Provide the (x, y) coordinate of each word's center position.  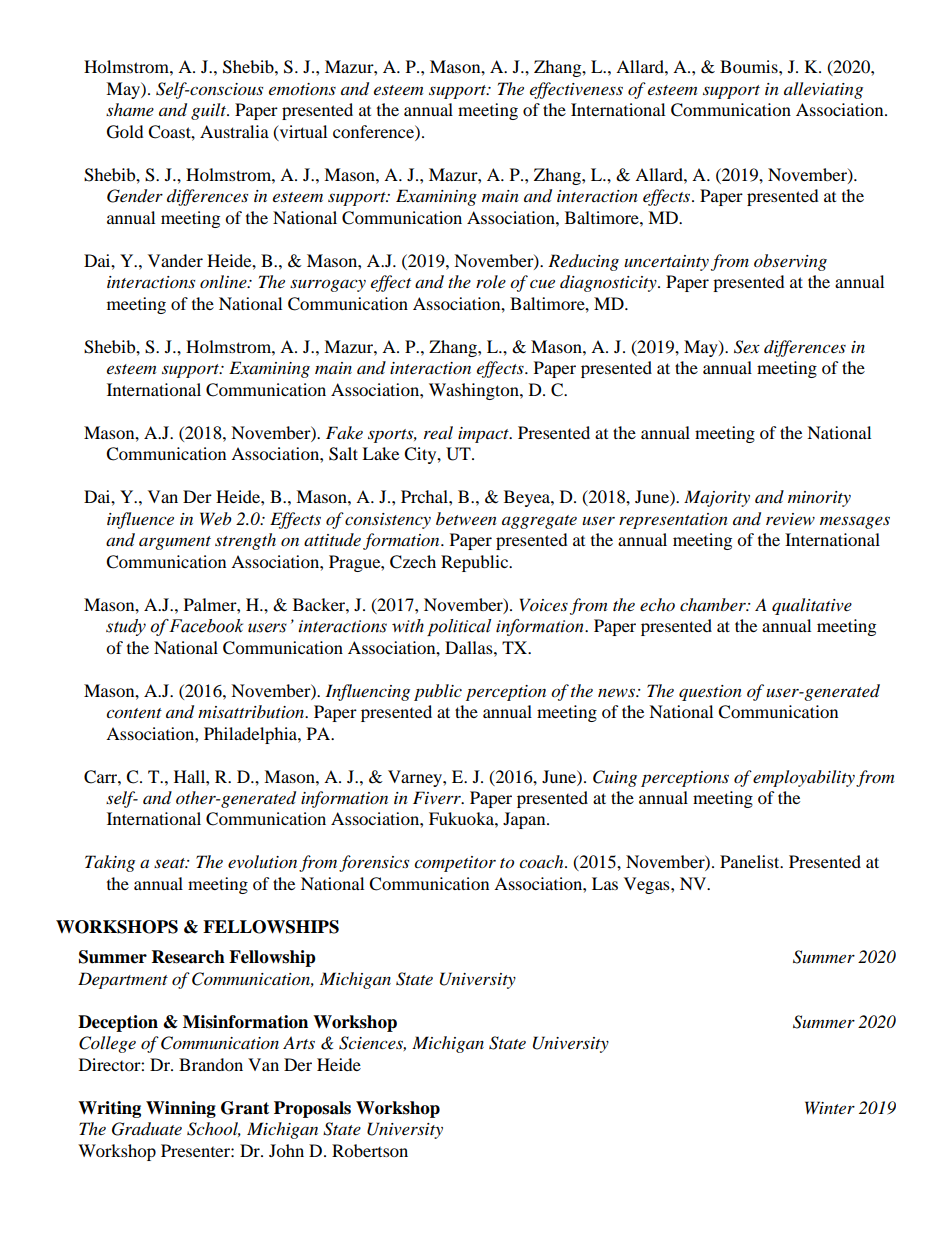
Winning (181, 1109)
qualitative (812, 606)
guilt (209, 111)
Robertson (370, 1150)
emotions (302, 89)
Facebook (205, 626)
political (459, 627)
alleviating (823, 90)
